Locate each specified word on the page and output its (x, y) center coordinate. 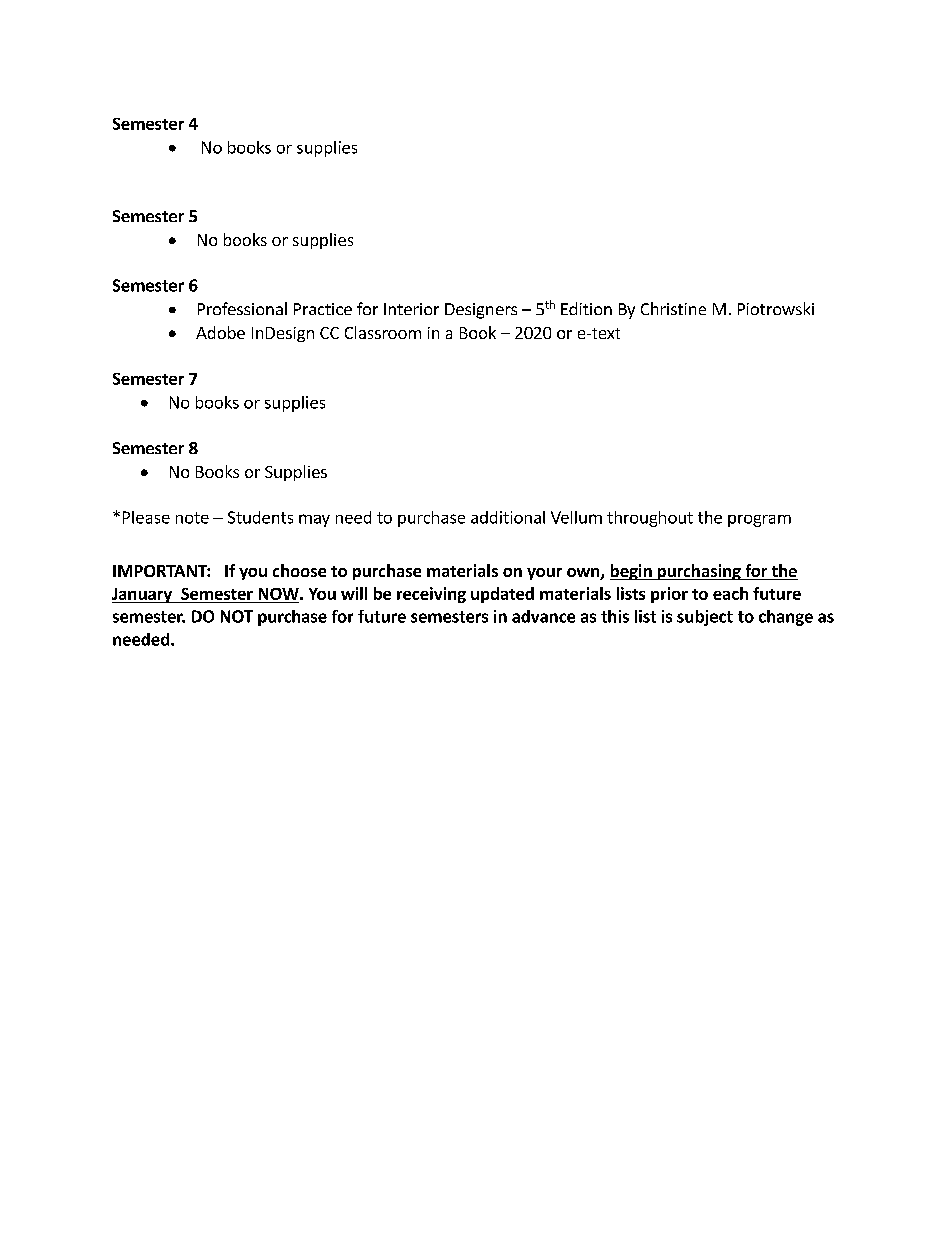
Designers (481, 311)
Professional (242, 308)
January (143, 595)
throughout (650, 519)
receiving (431, 595)
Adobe (220, 332)
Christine (673, 308)
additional (508, 517)
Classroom (383, 332)
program (759, 521)
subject (705, 618)
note (192, 518)
